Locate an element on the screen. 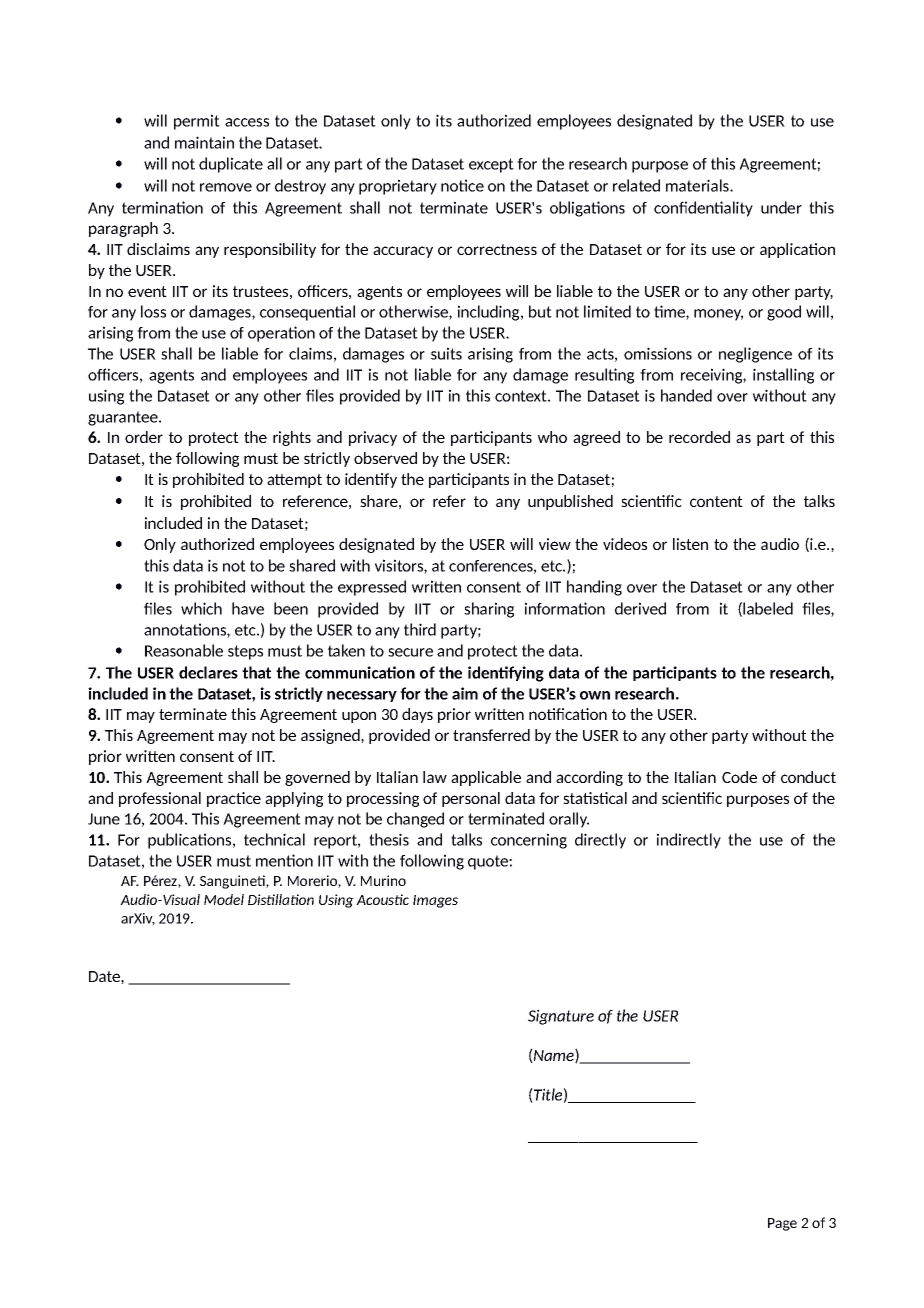  materials is located at coordinates (698, 185).
